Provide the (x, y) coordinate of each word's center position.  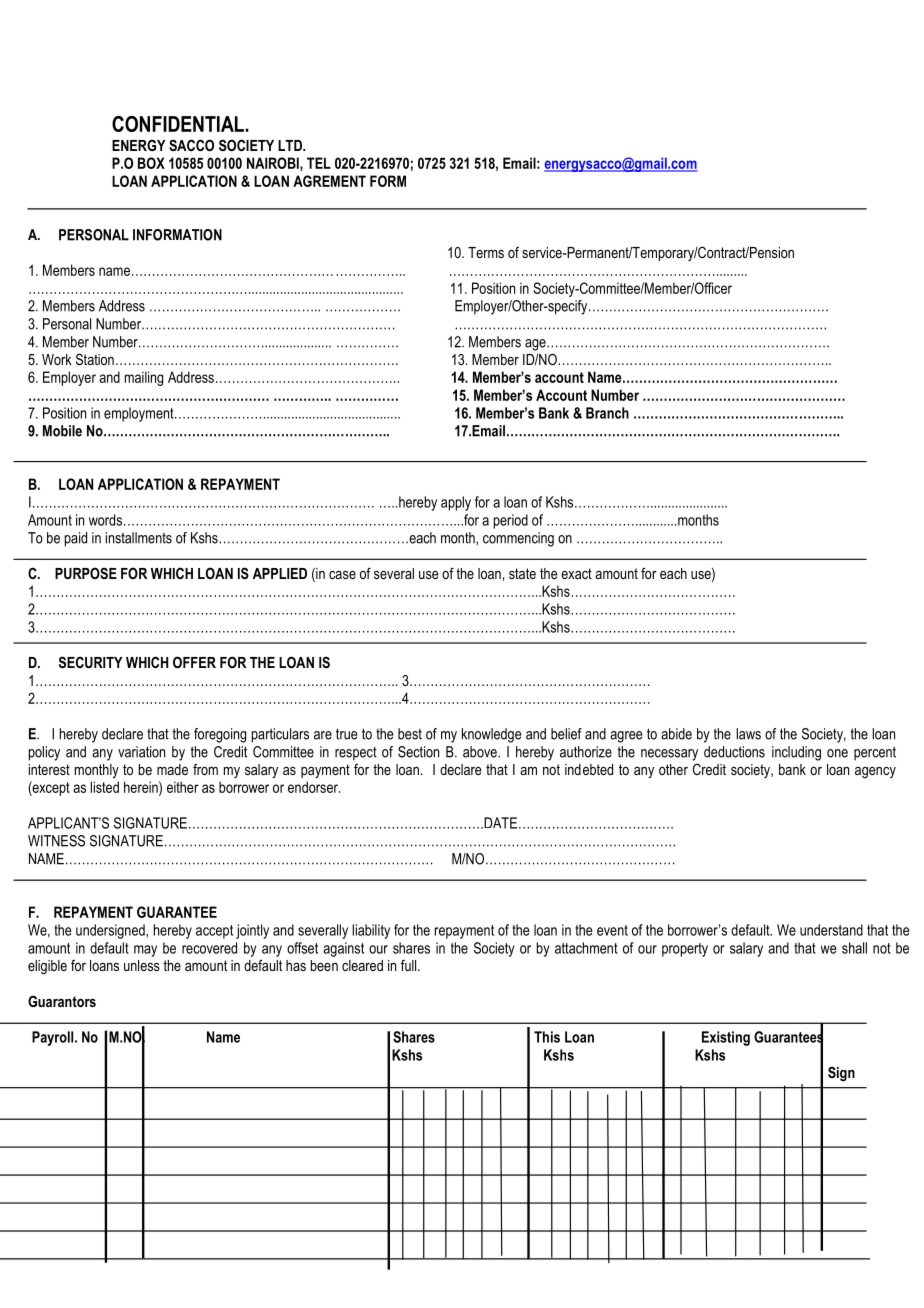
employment (140, 414)
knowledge (491, 735)
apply (456, 503)
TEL (319, 163)
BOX (151, 163)
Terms (486, 252)
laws (748, 734)
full (410, 965)
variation (141, 752)
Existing (726, 1038)
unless (142, 965)
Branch (607, 413)
